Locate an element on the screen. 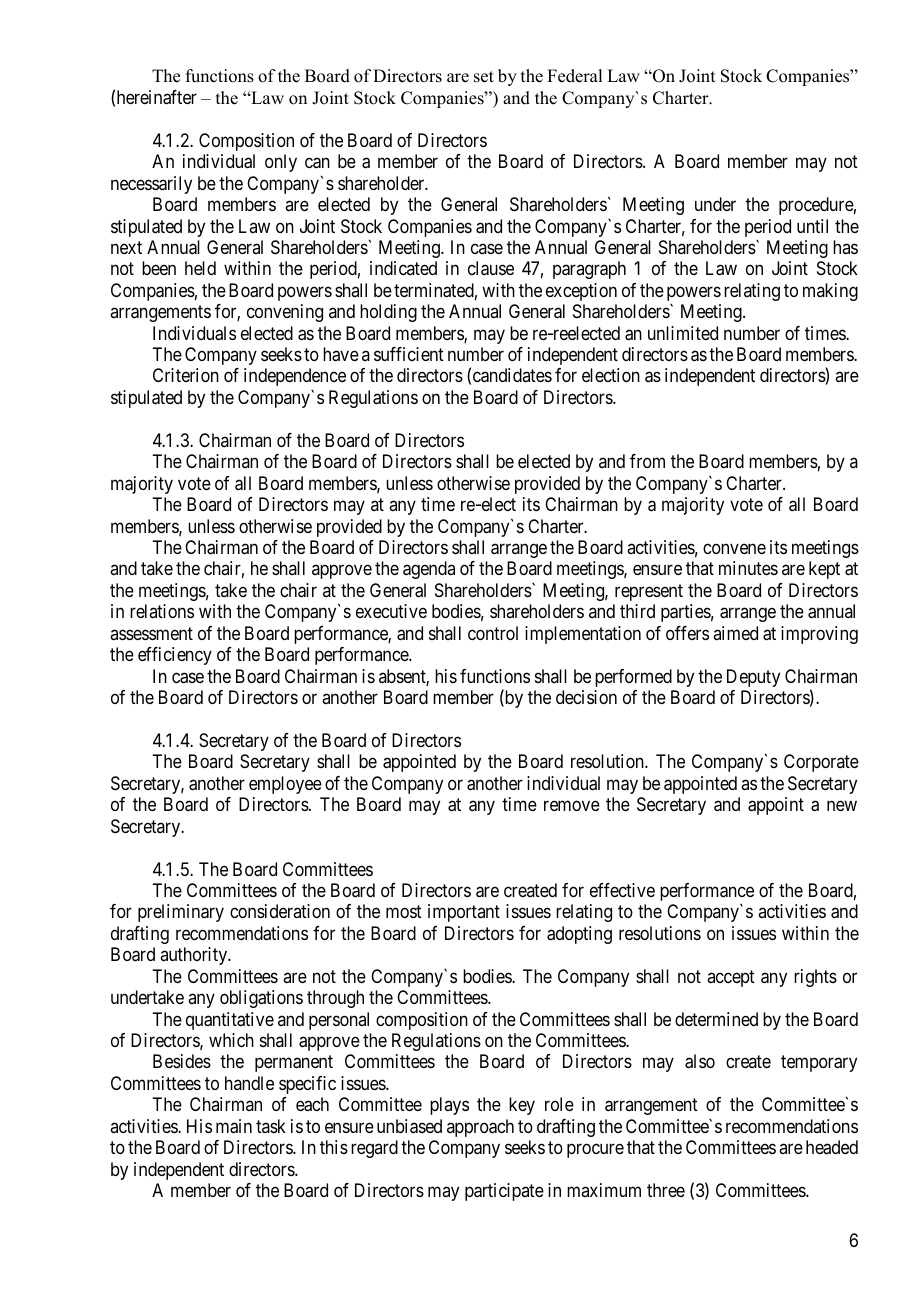 This screenshot has width=924, height=1308. only is located at coordinates (281, 163).
